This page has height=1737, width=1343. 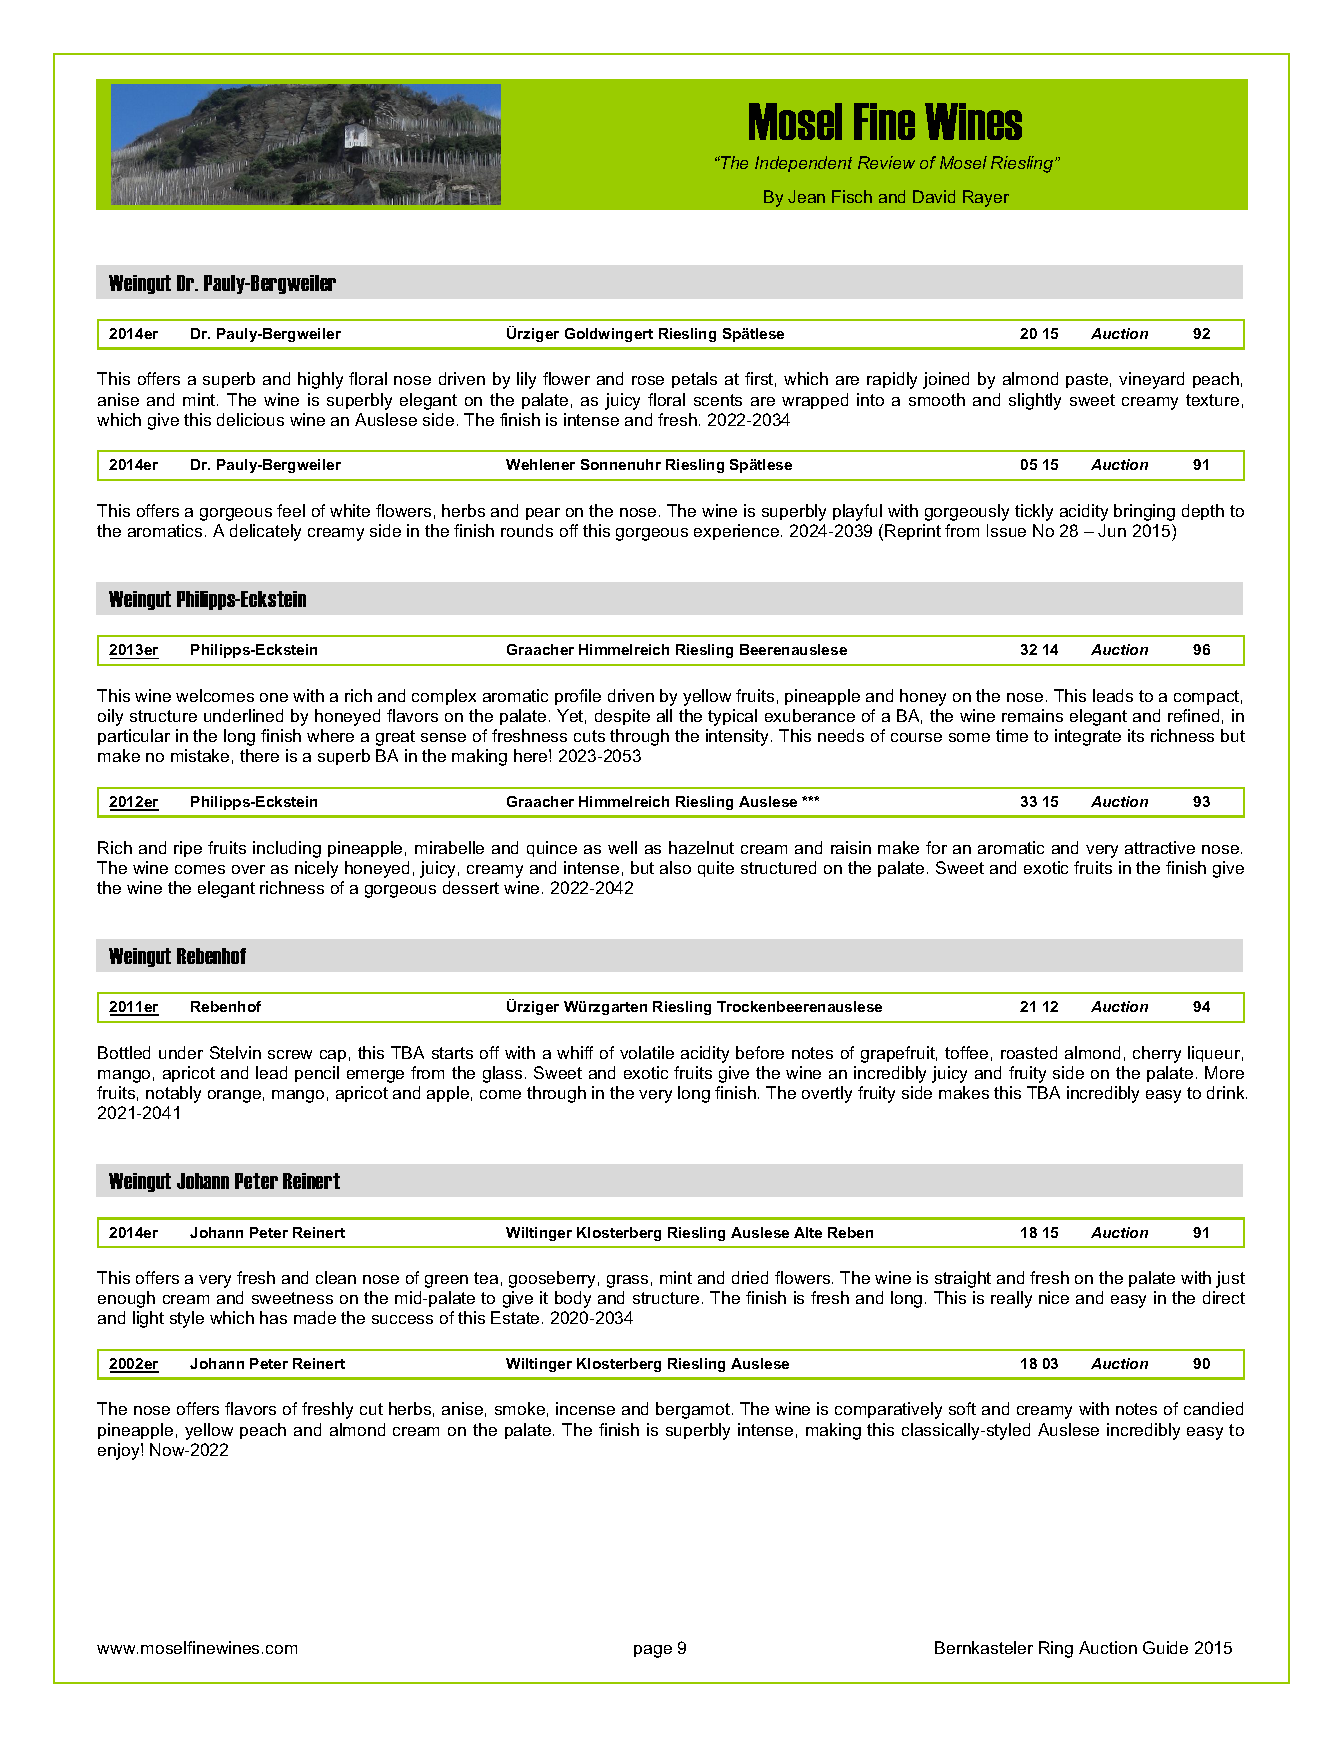 What do you see at coordinates (1160, 847) in the page?
I see `attractive` at bounding box center [1160, 847].
